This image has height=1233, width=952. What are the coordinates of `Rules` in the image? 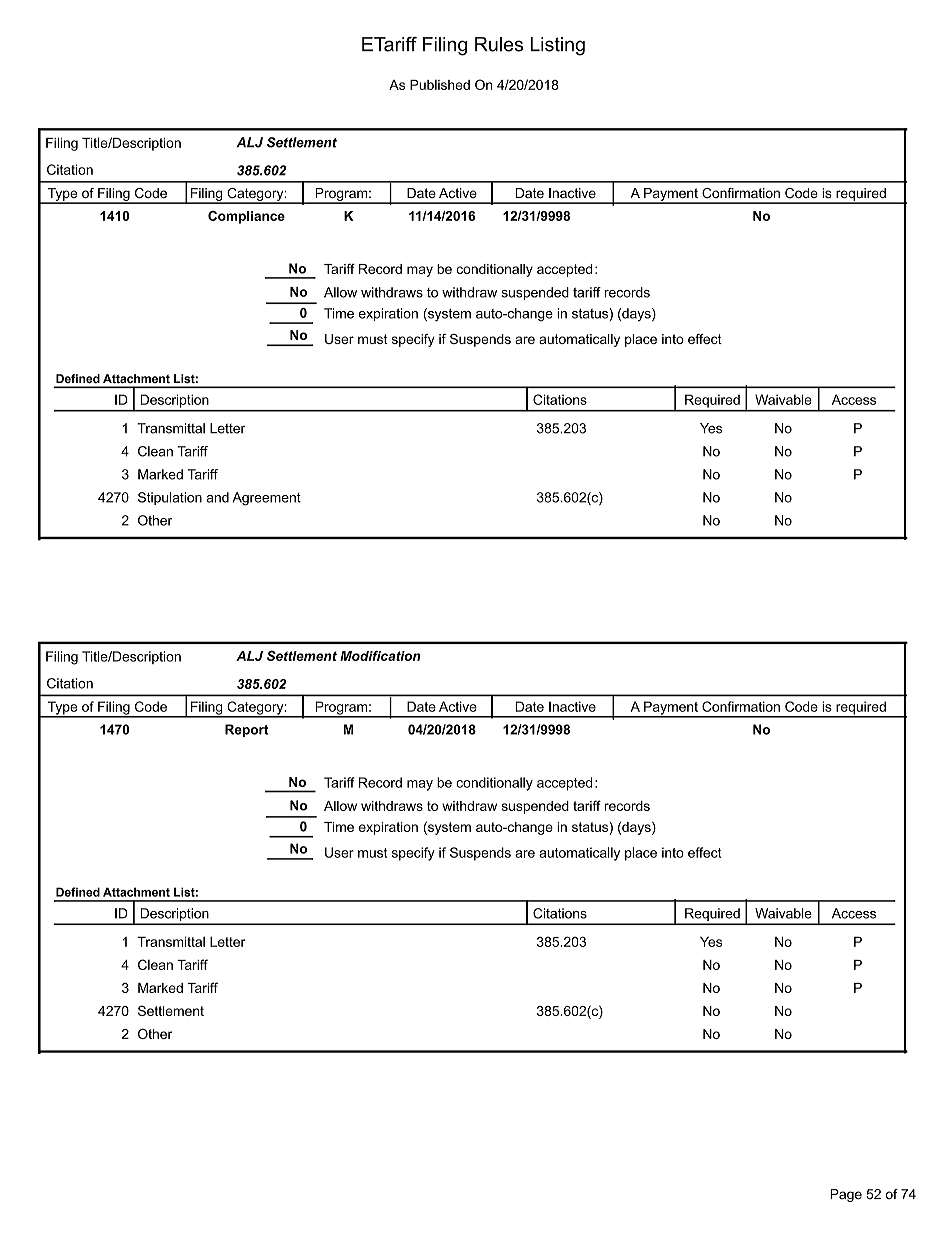 It's located at (499, 44).
